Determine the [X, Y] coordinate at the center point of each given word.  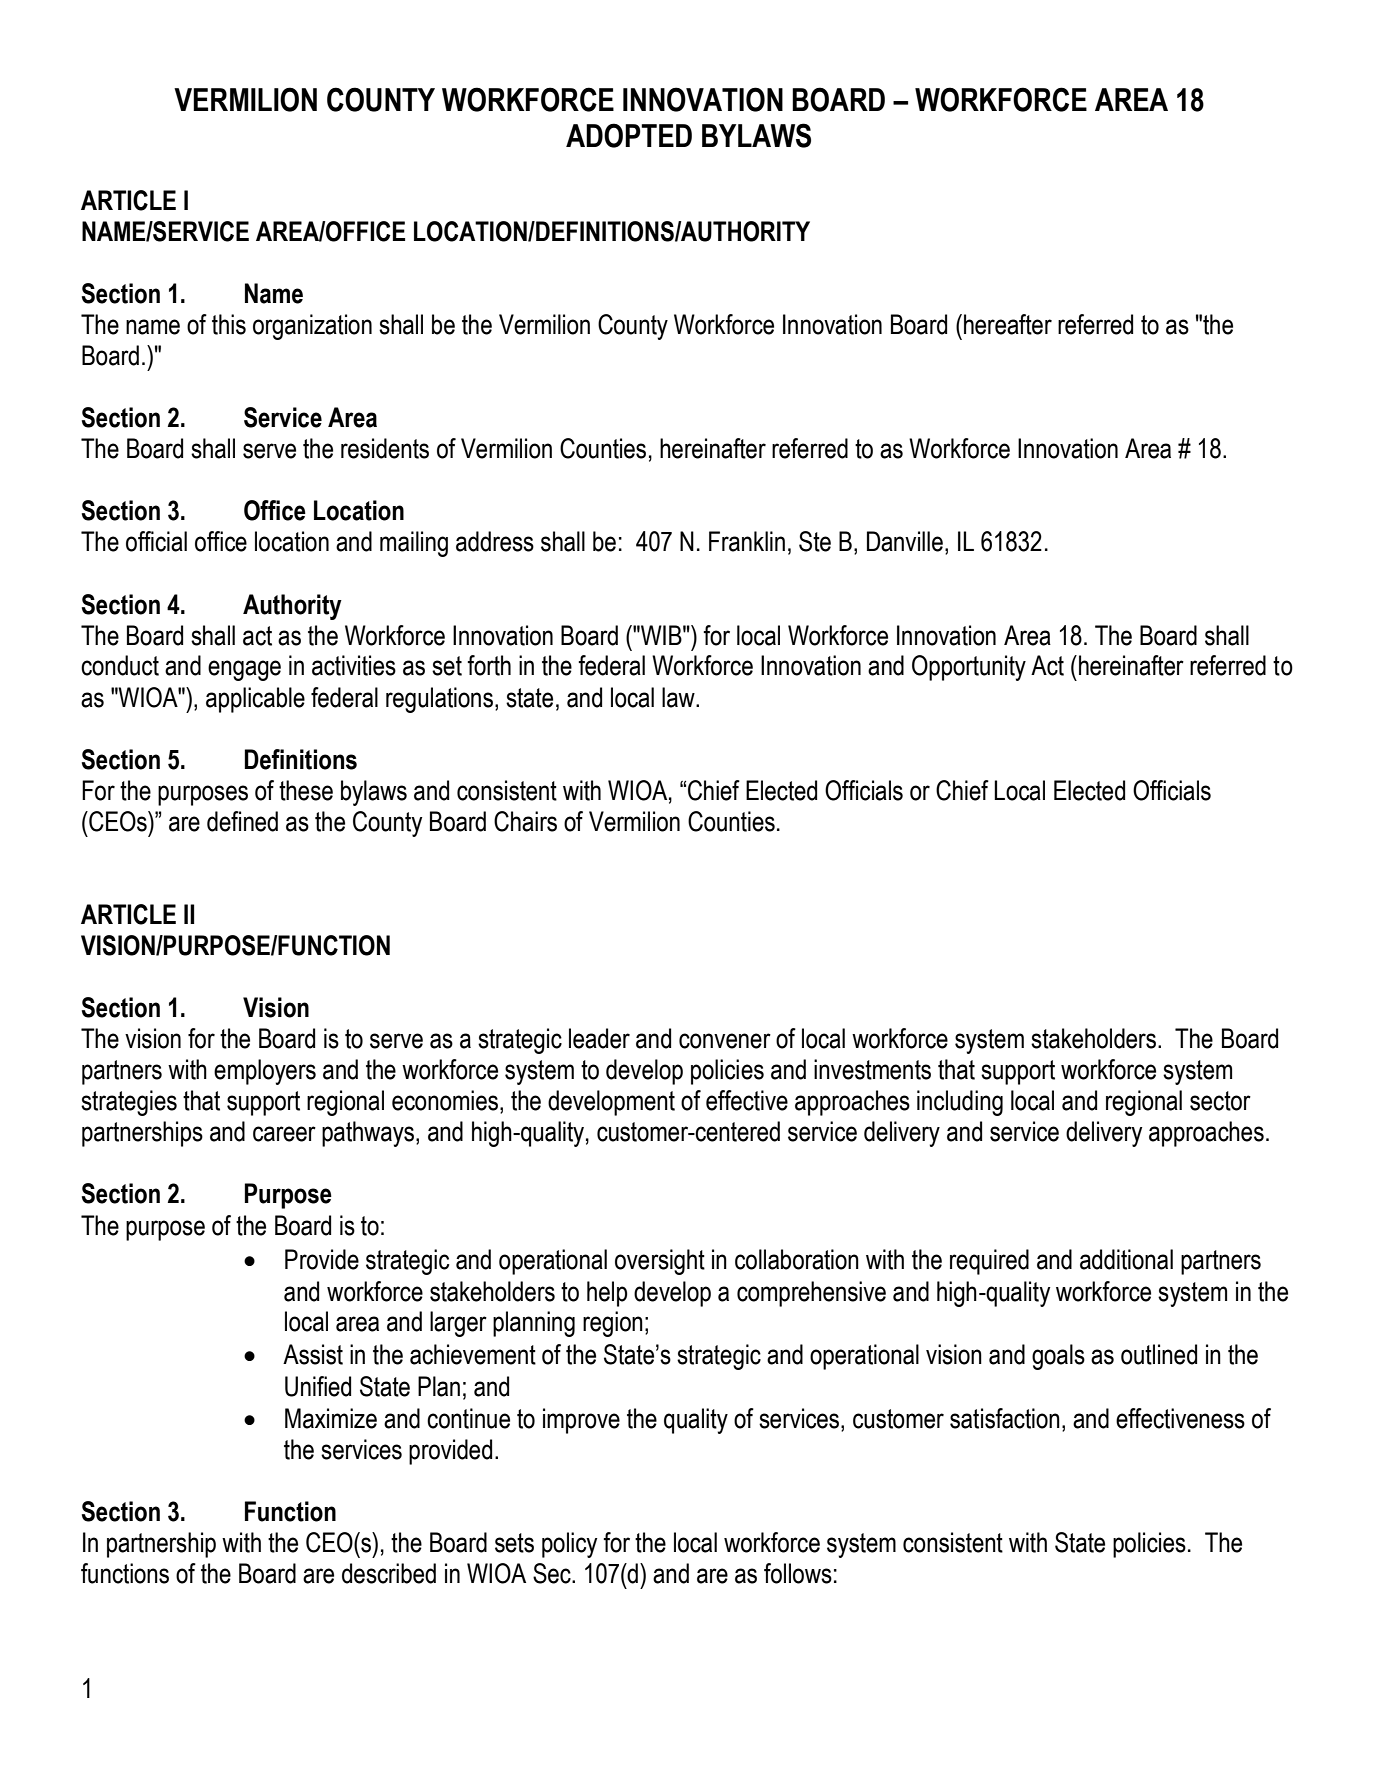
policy [569, 1545]
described [389, 1573]
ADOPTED [629, 135]
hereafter [1008, 324]
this [229, 324]
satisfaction [1005, 1418]
